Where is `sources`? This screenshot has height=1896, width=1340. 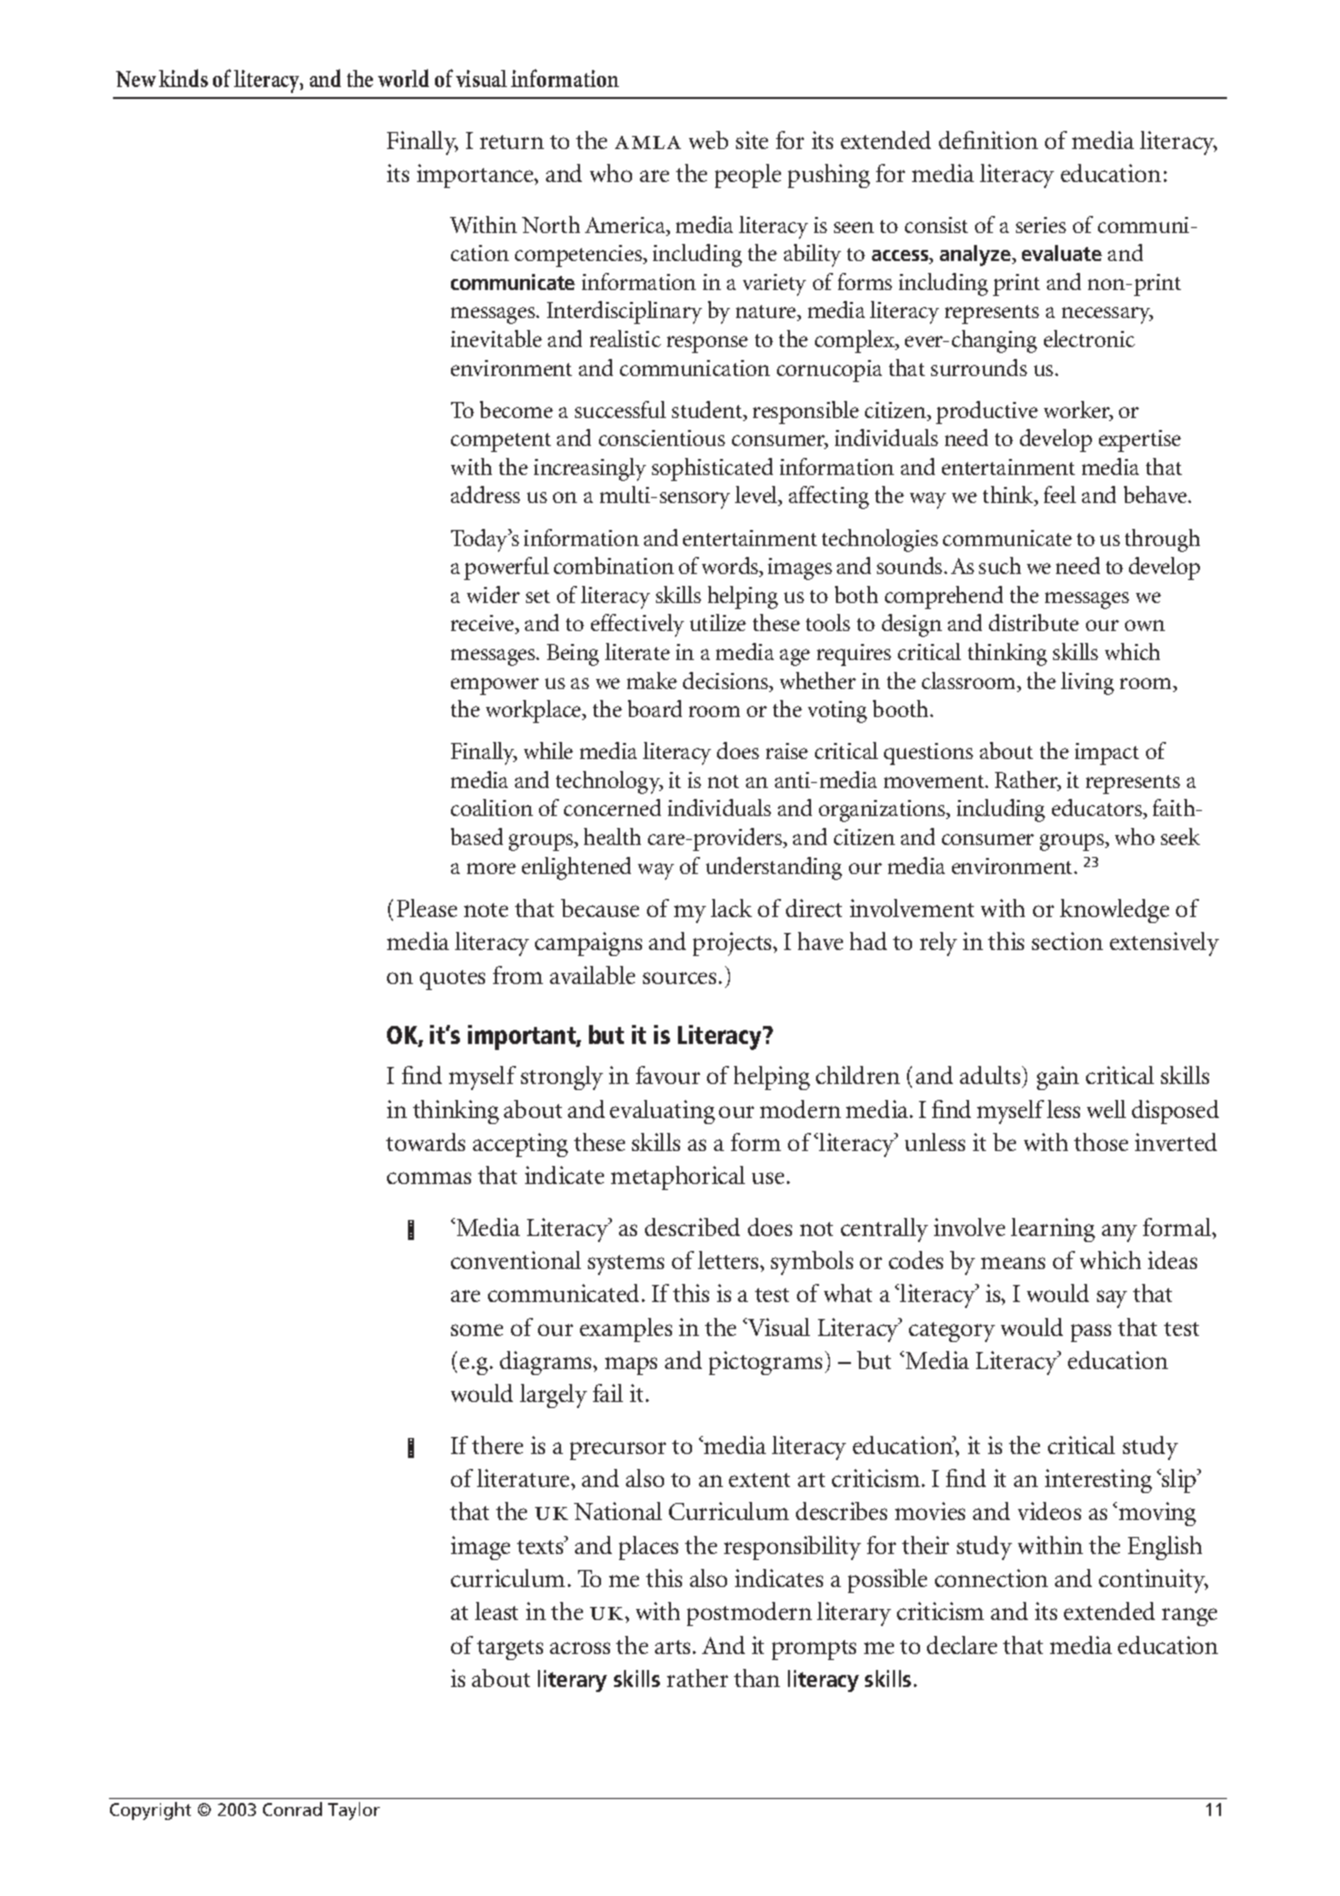
sources is located at coordinates (679, 978).
